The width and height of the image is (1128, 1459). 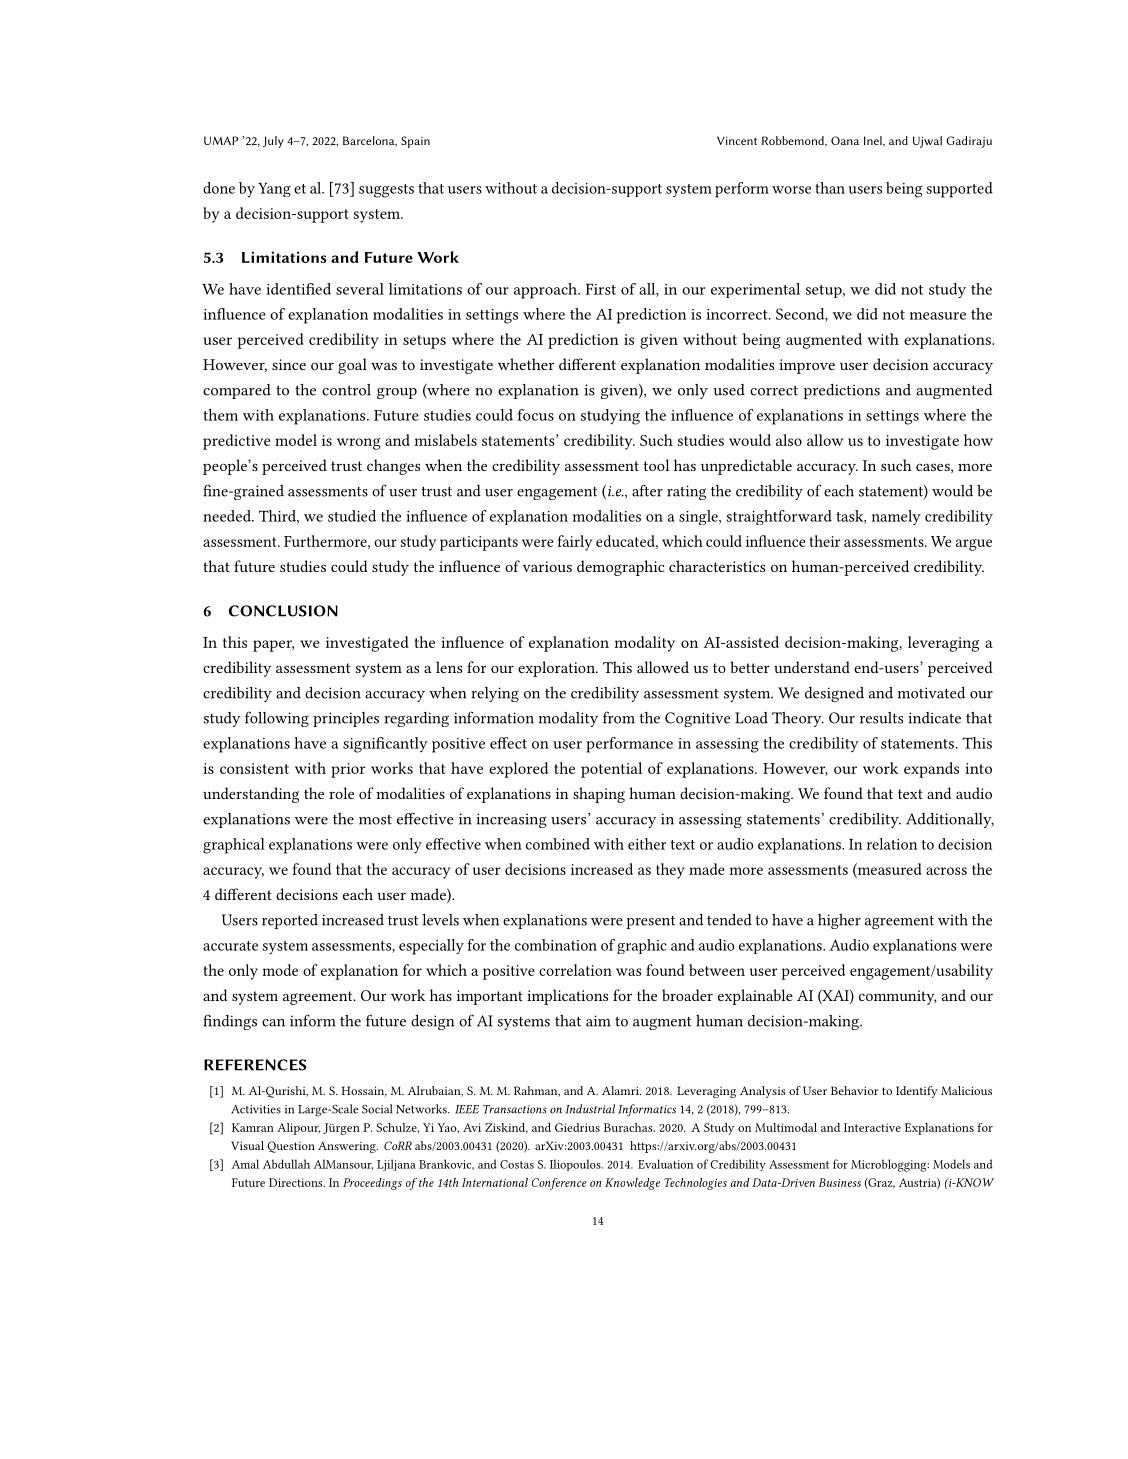 What do you see at coordinates (341, 793) in the image?
I see `role` at bounding box center [341, 793].
